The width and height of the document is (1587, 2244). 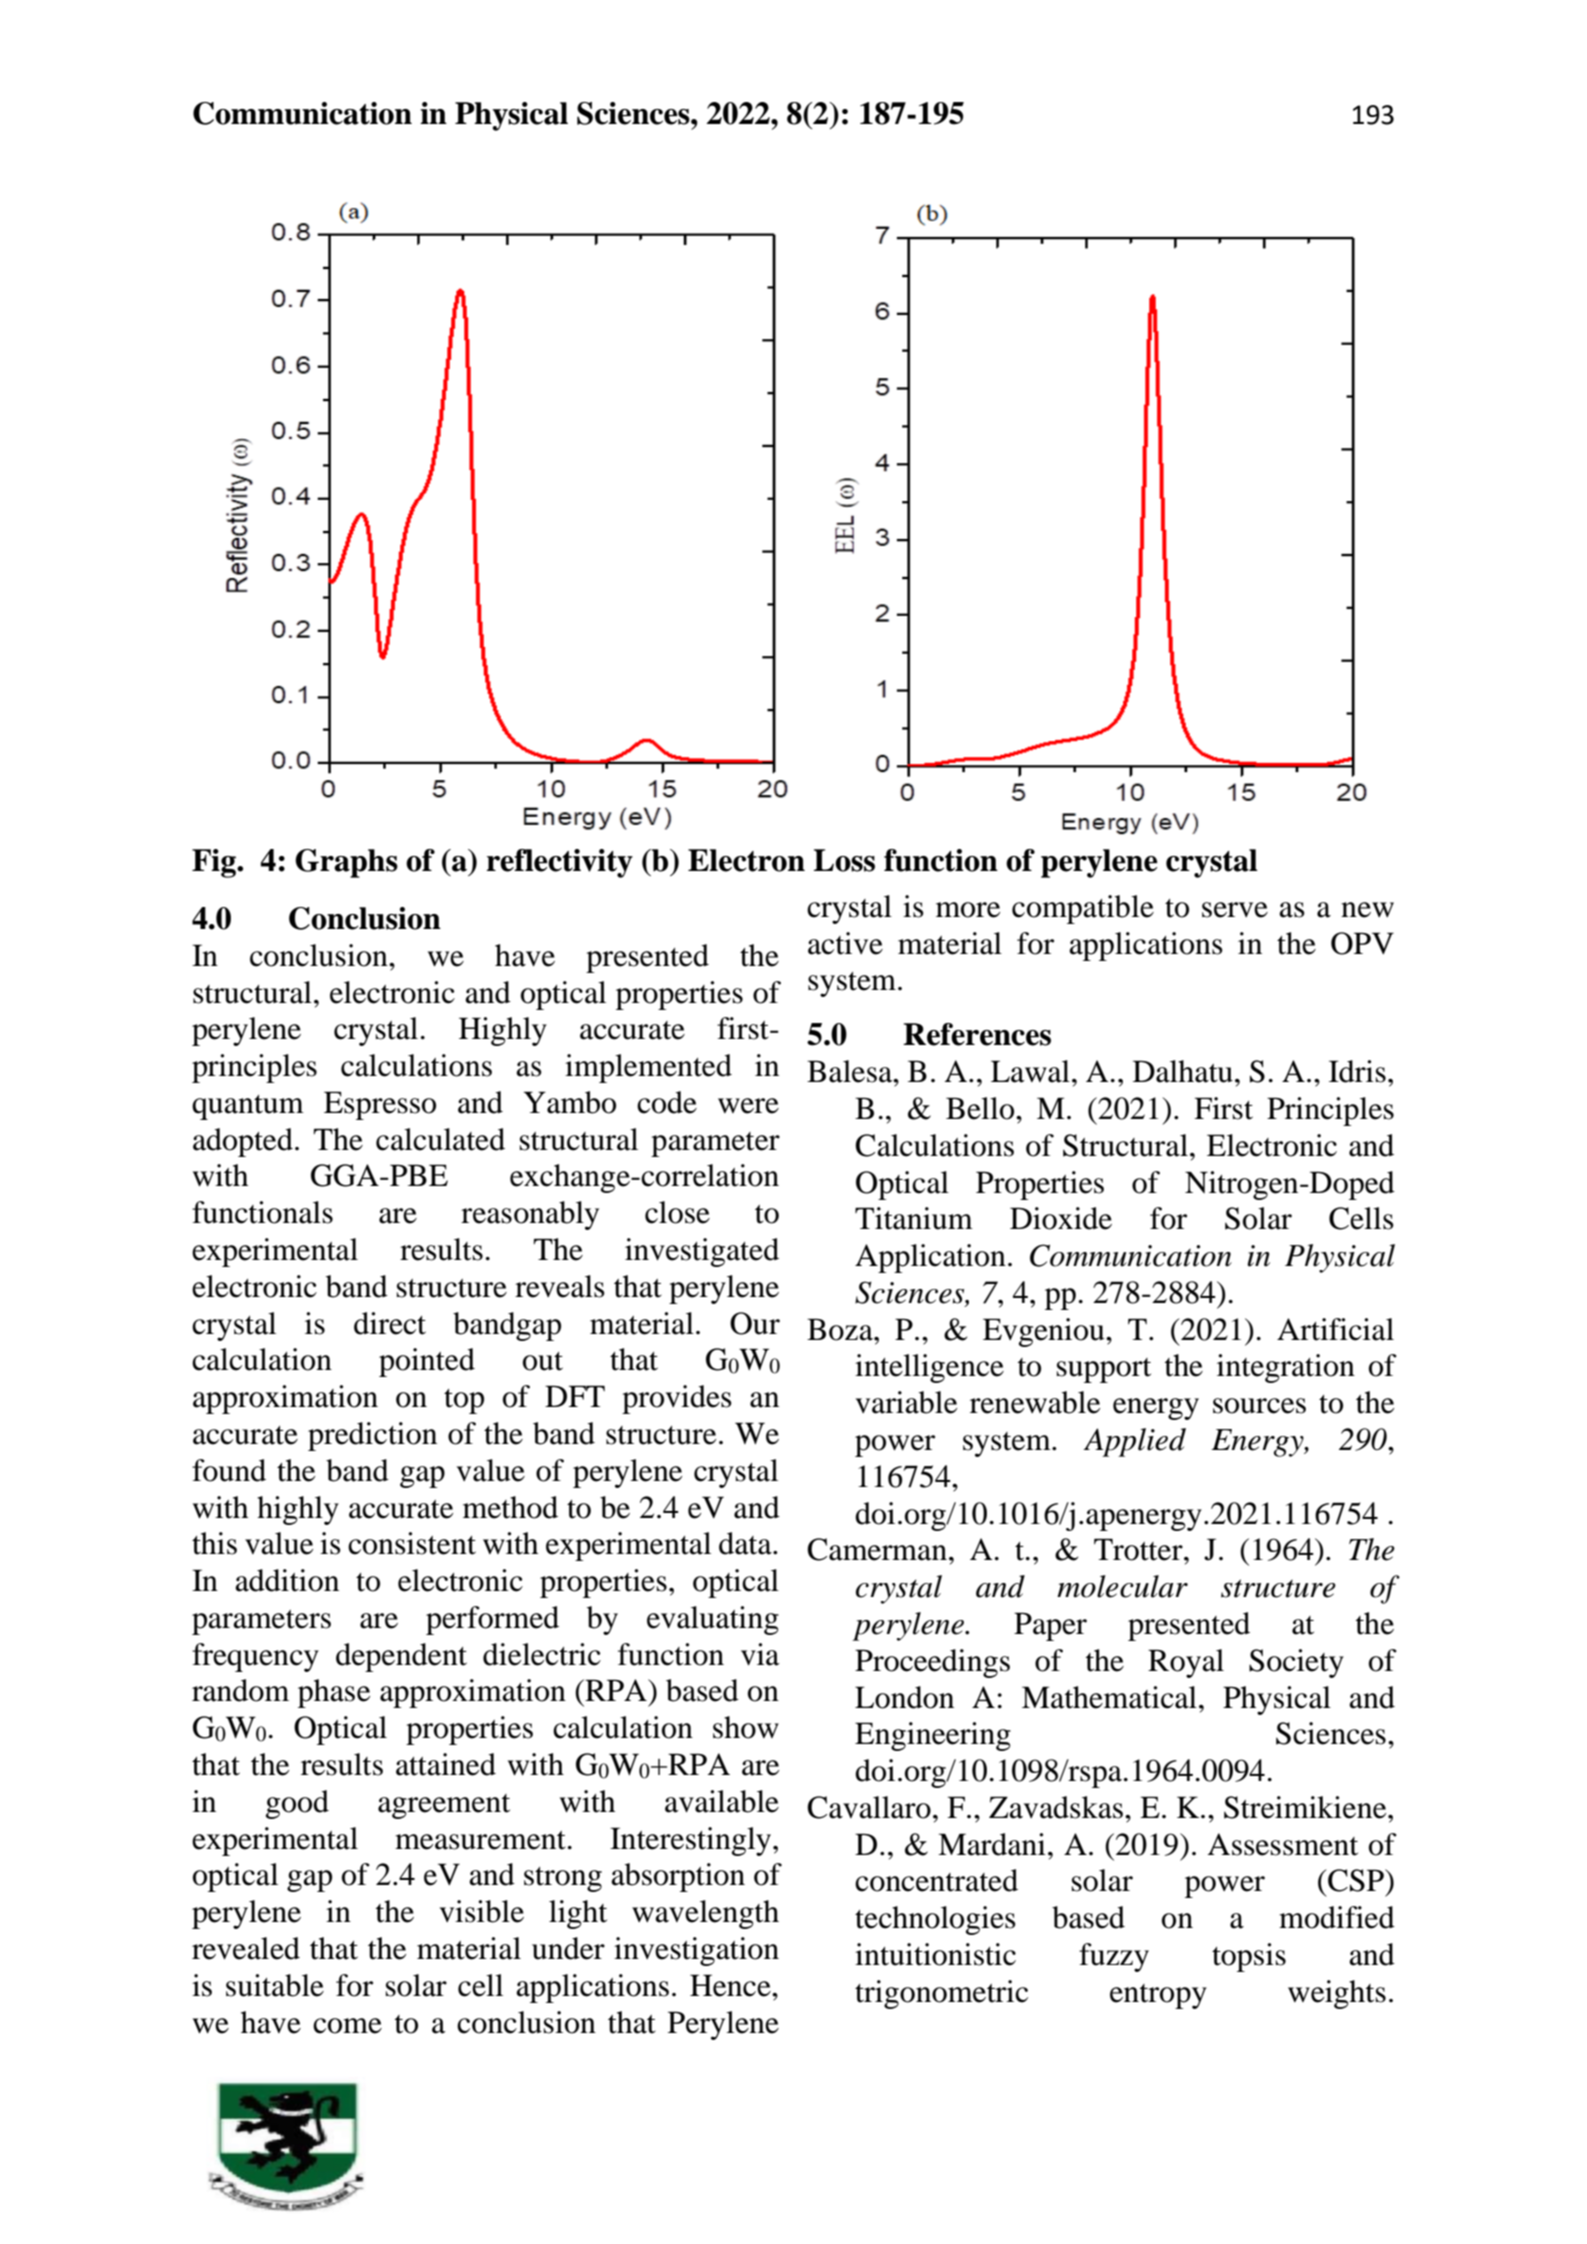 I want to click on sources, so click(x=1259, y=1406).
